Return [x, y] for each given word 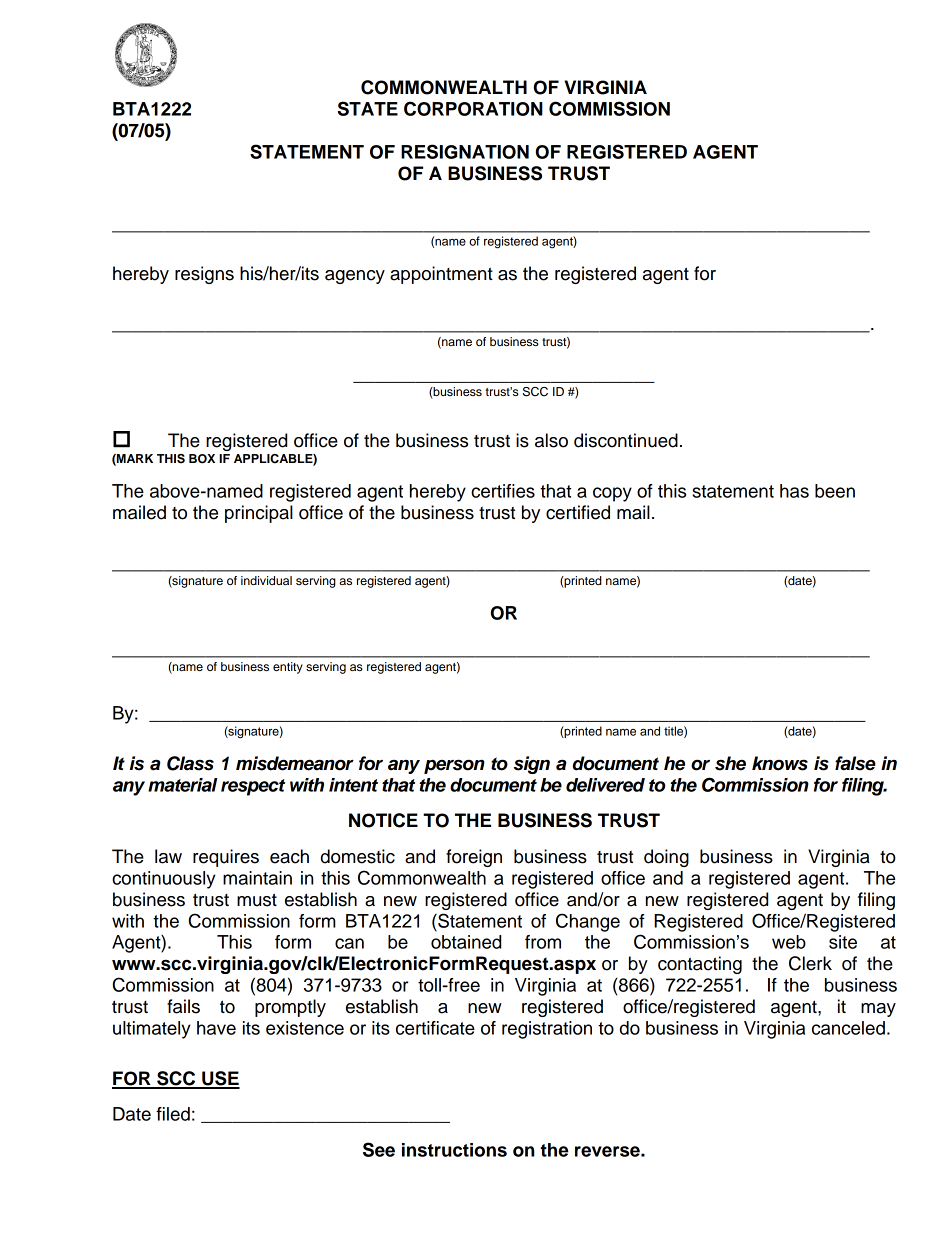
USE [220, 1079]
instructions [454, 1150]
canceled [848, 1028]
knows [780, 763]
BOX [202, 459]
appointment [441, 275]
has [794, 491]
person [454, 766]
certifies [503, 491]
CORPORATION [473, 108]
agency [355, 277]
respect [253, 787]
